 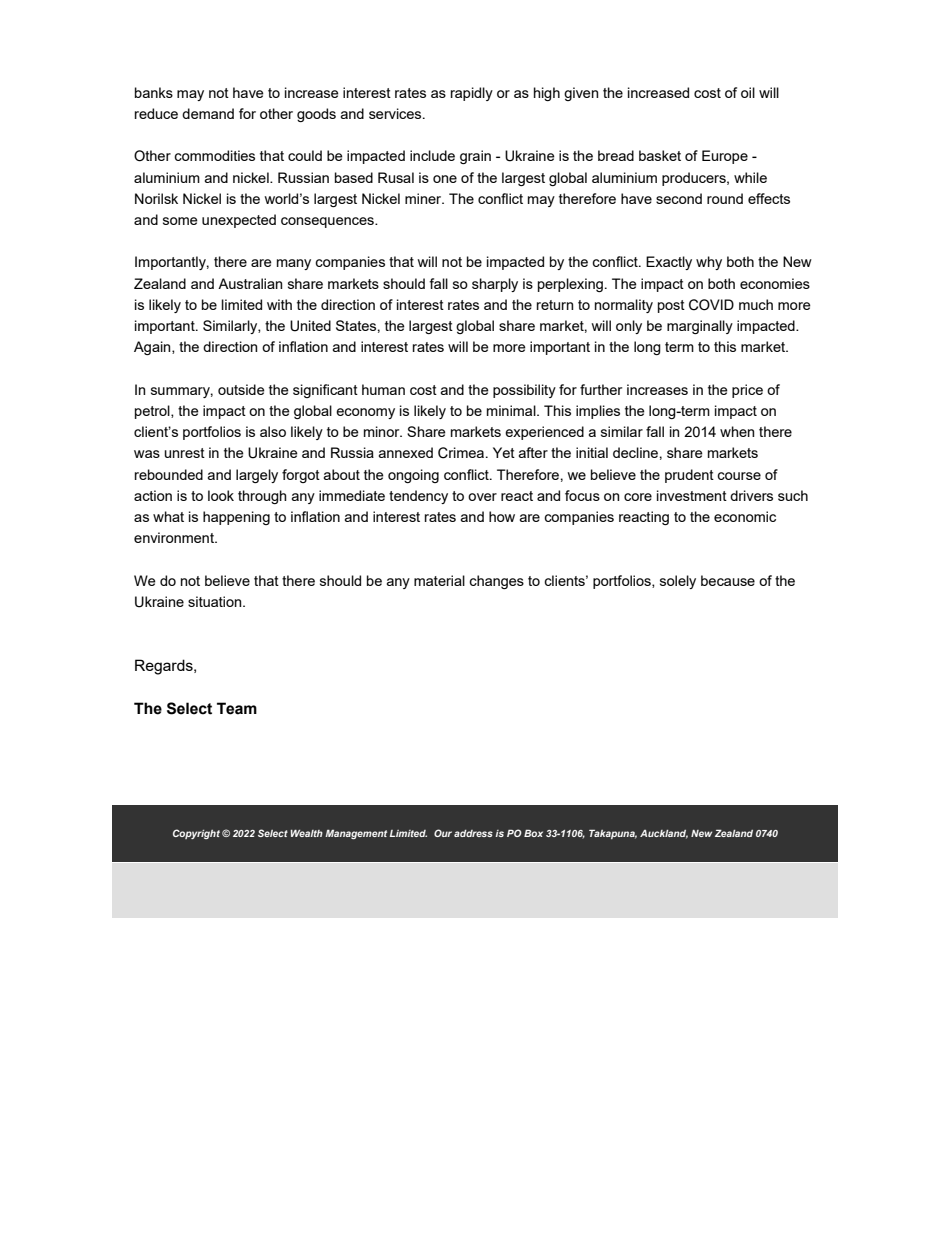 What do you see at coordinates (739, 476) in the image?
I see `course` at bounding box center [739, 476].
